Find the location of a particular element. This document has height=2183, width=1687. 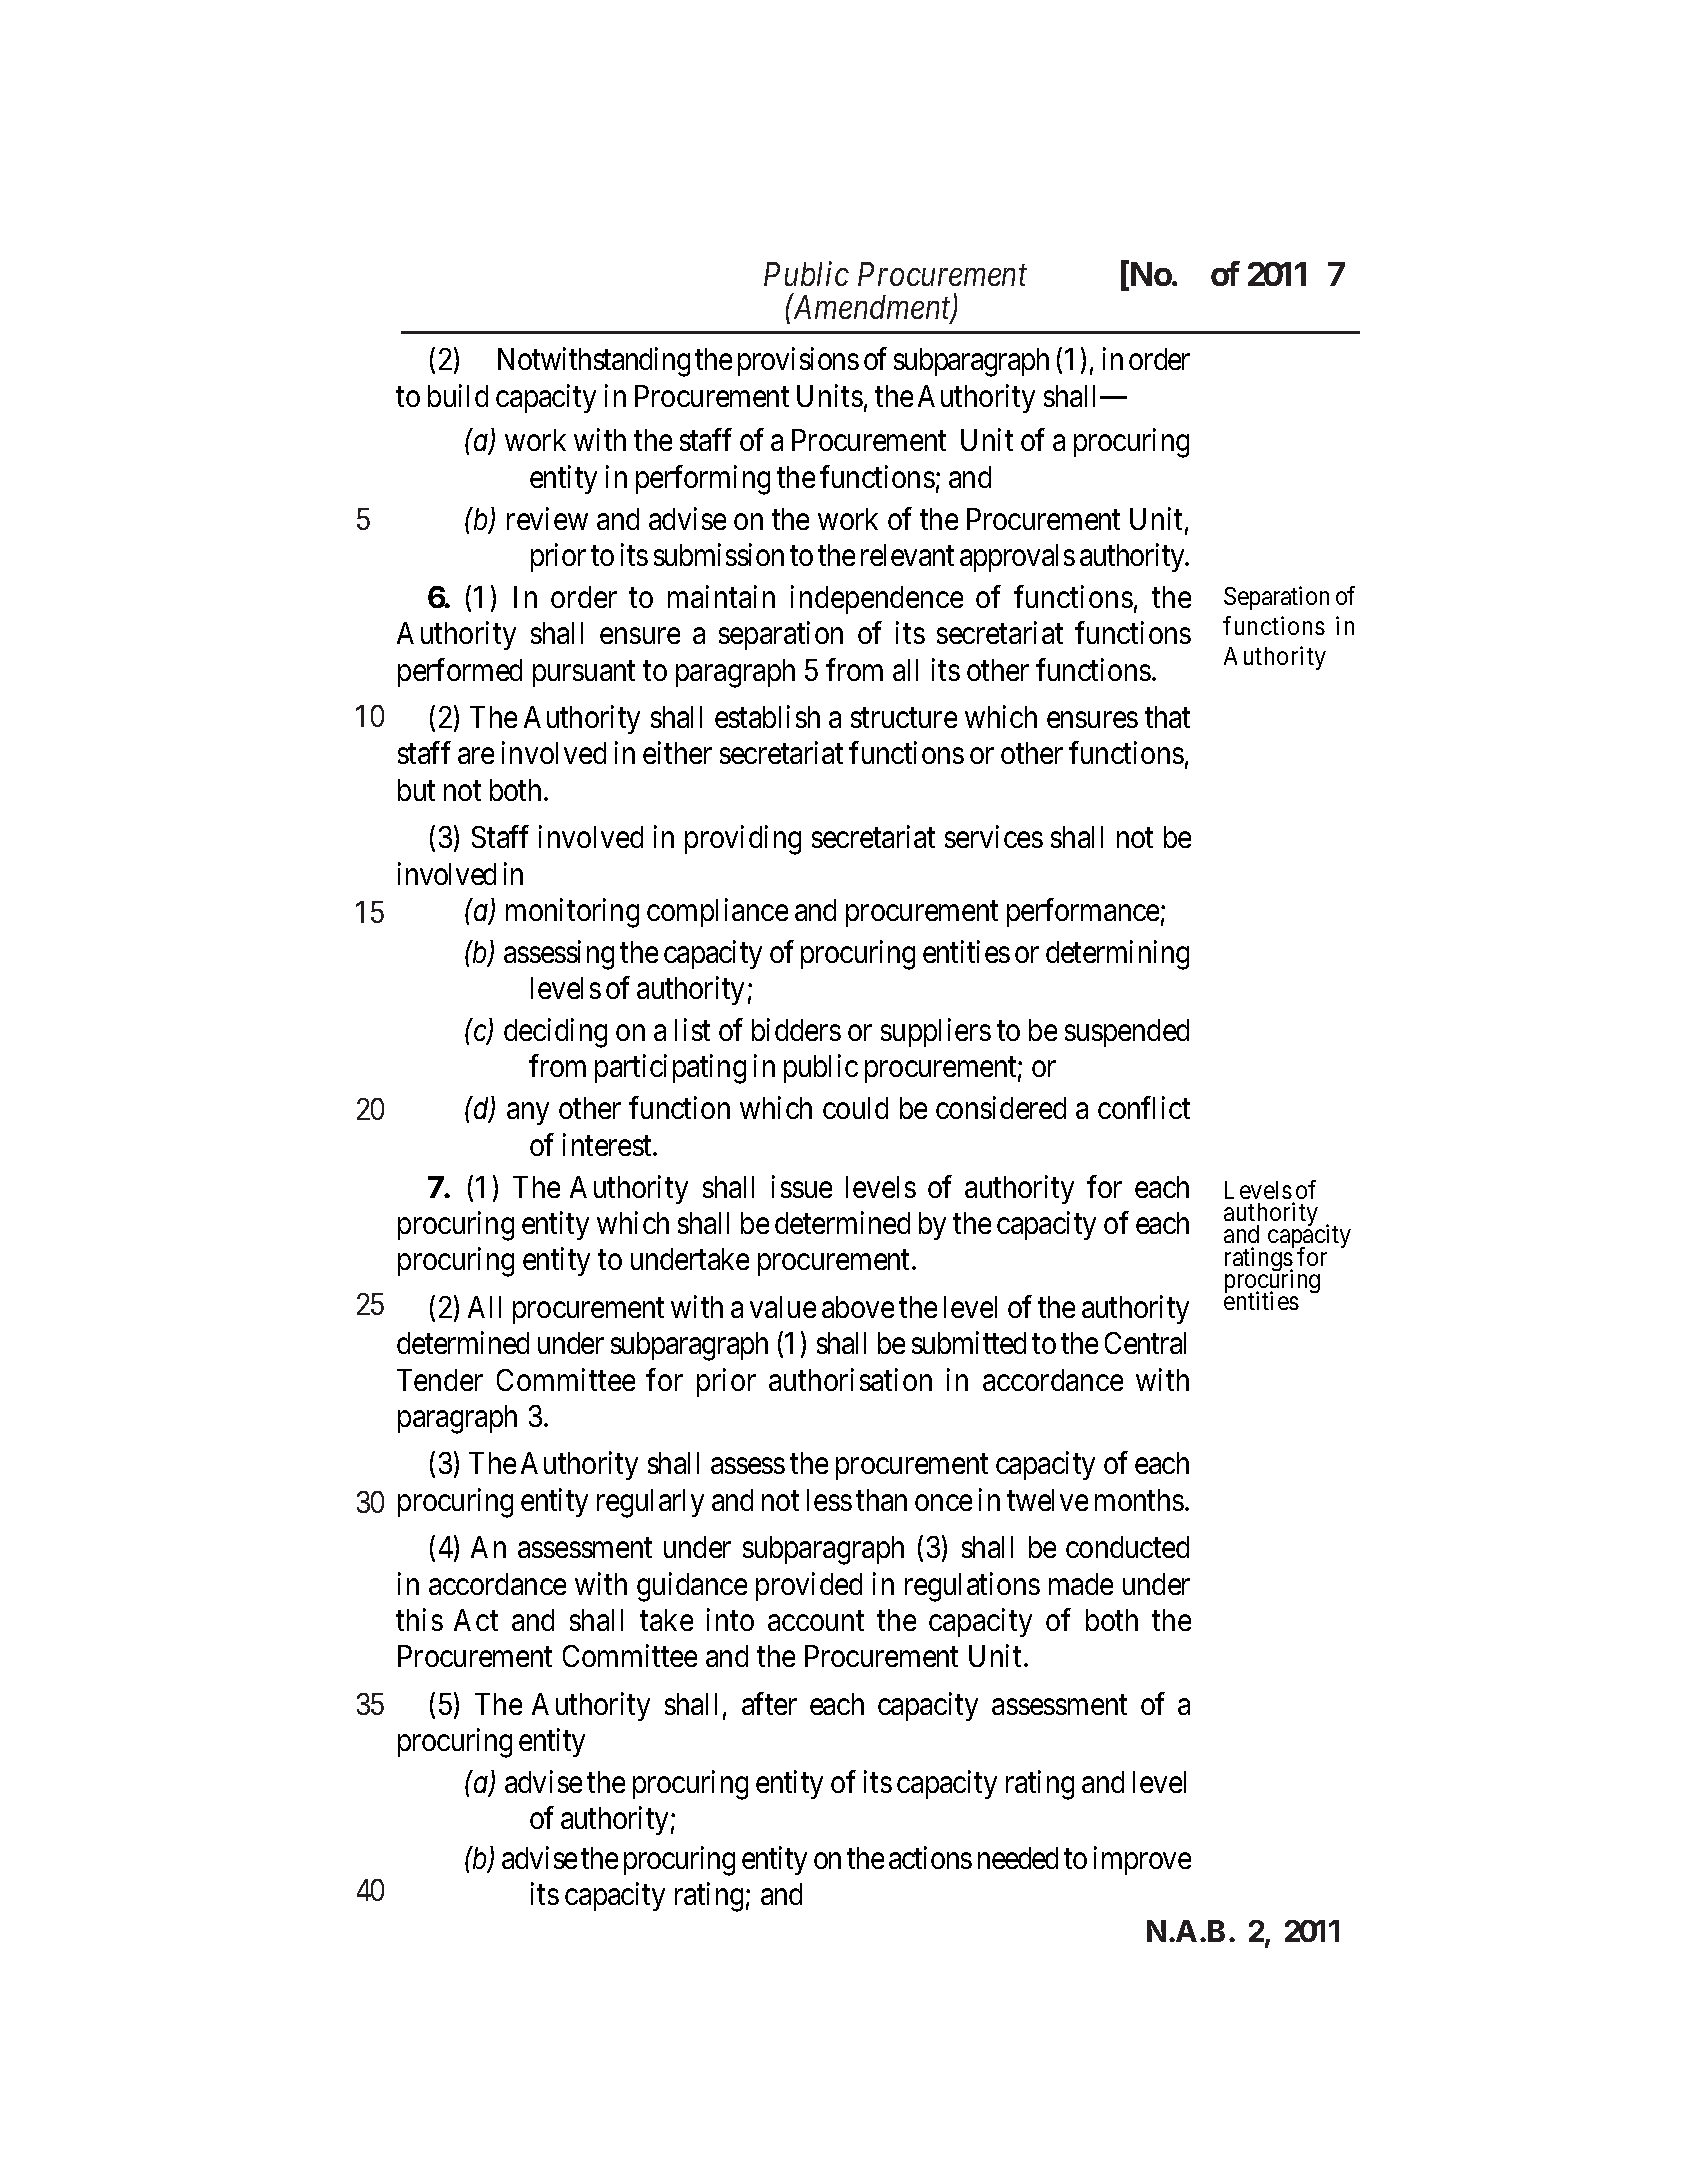

value is located at coordinates (783, 1307).
